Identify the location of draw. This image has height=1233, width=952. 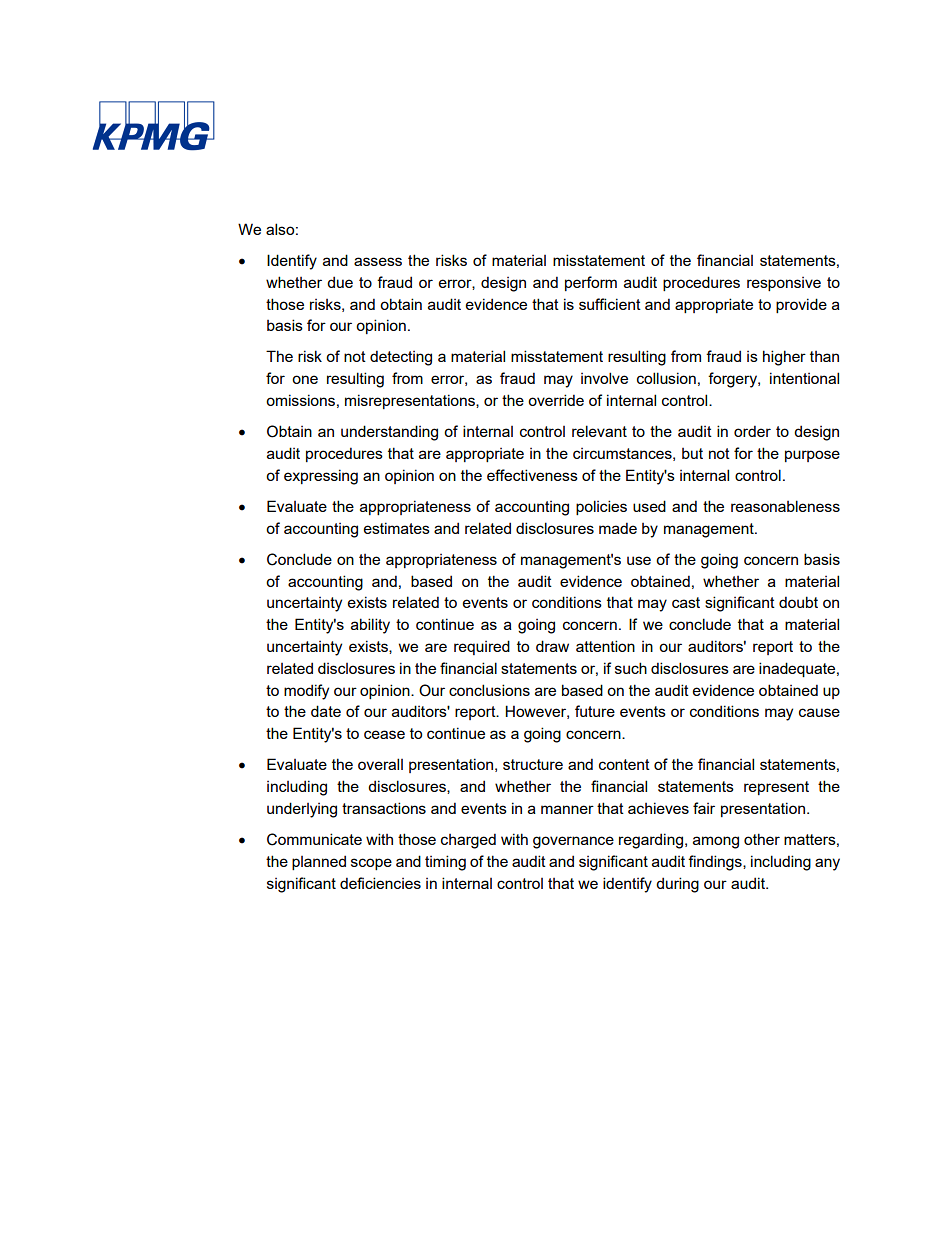
(552, 646).
